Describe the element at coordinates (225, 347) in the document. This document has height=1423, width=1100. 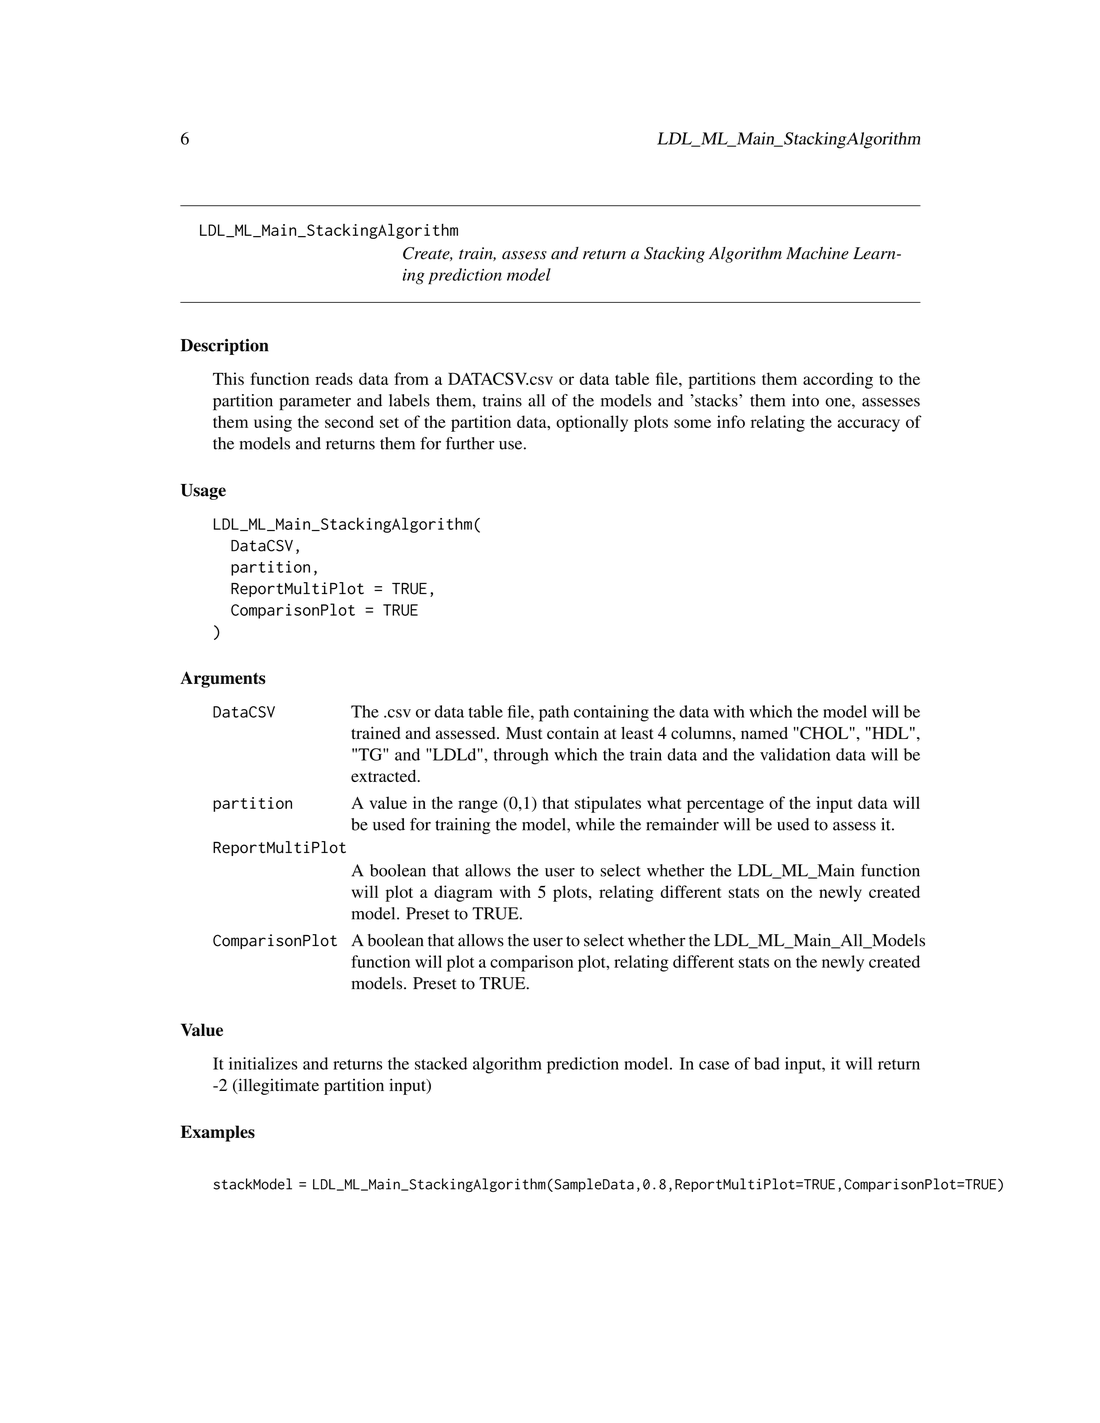
I see `Description` at that location.
